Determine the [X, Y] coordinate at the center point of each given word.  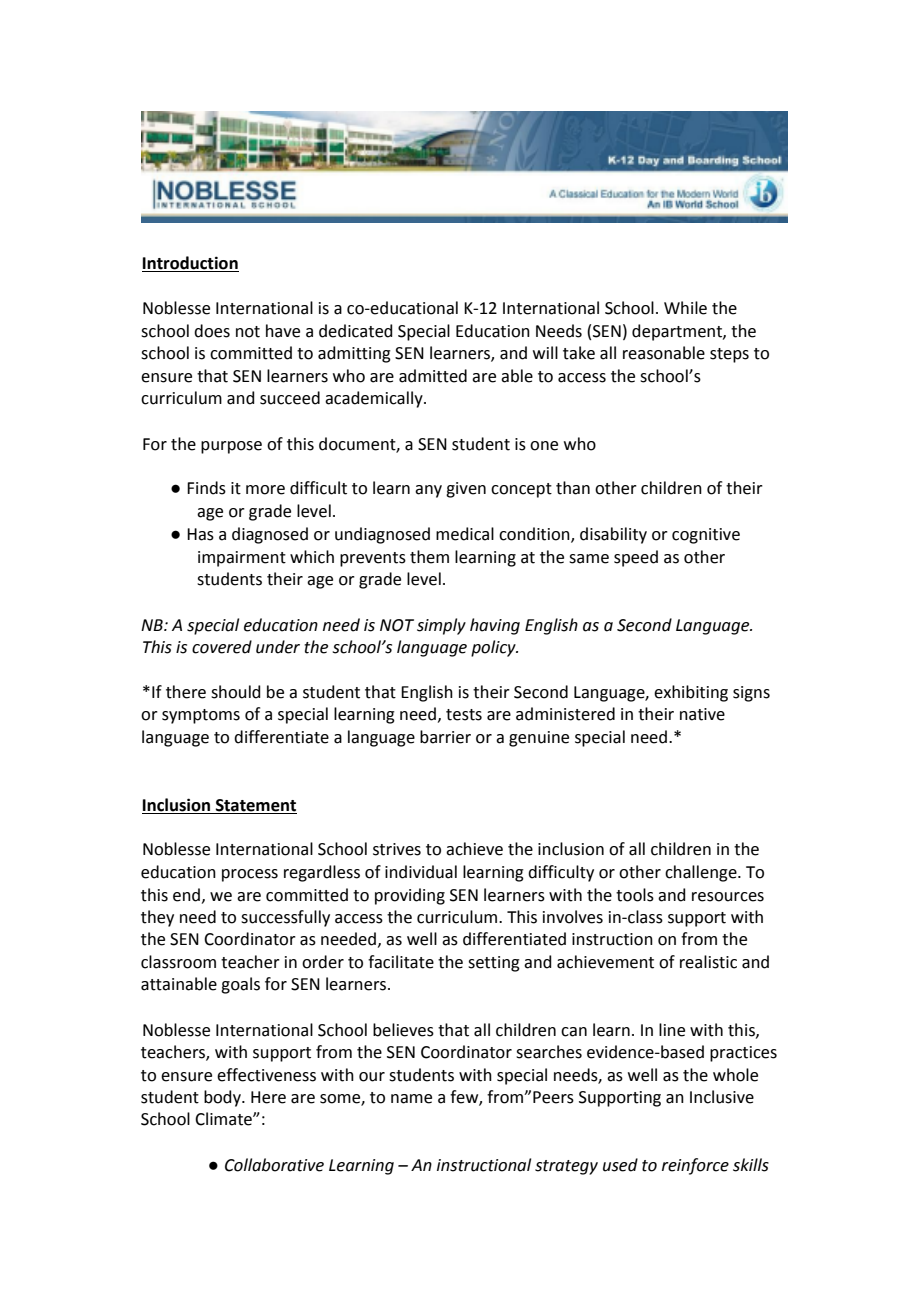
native [702, 714]
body [223, 1098]
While [685, 308]
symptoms [201, 716]
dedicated [356, 331]
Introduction [190, 264]
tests [464, 715]
